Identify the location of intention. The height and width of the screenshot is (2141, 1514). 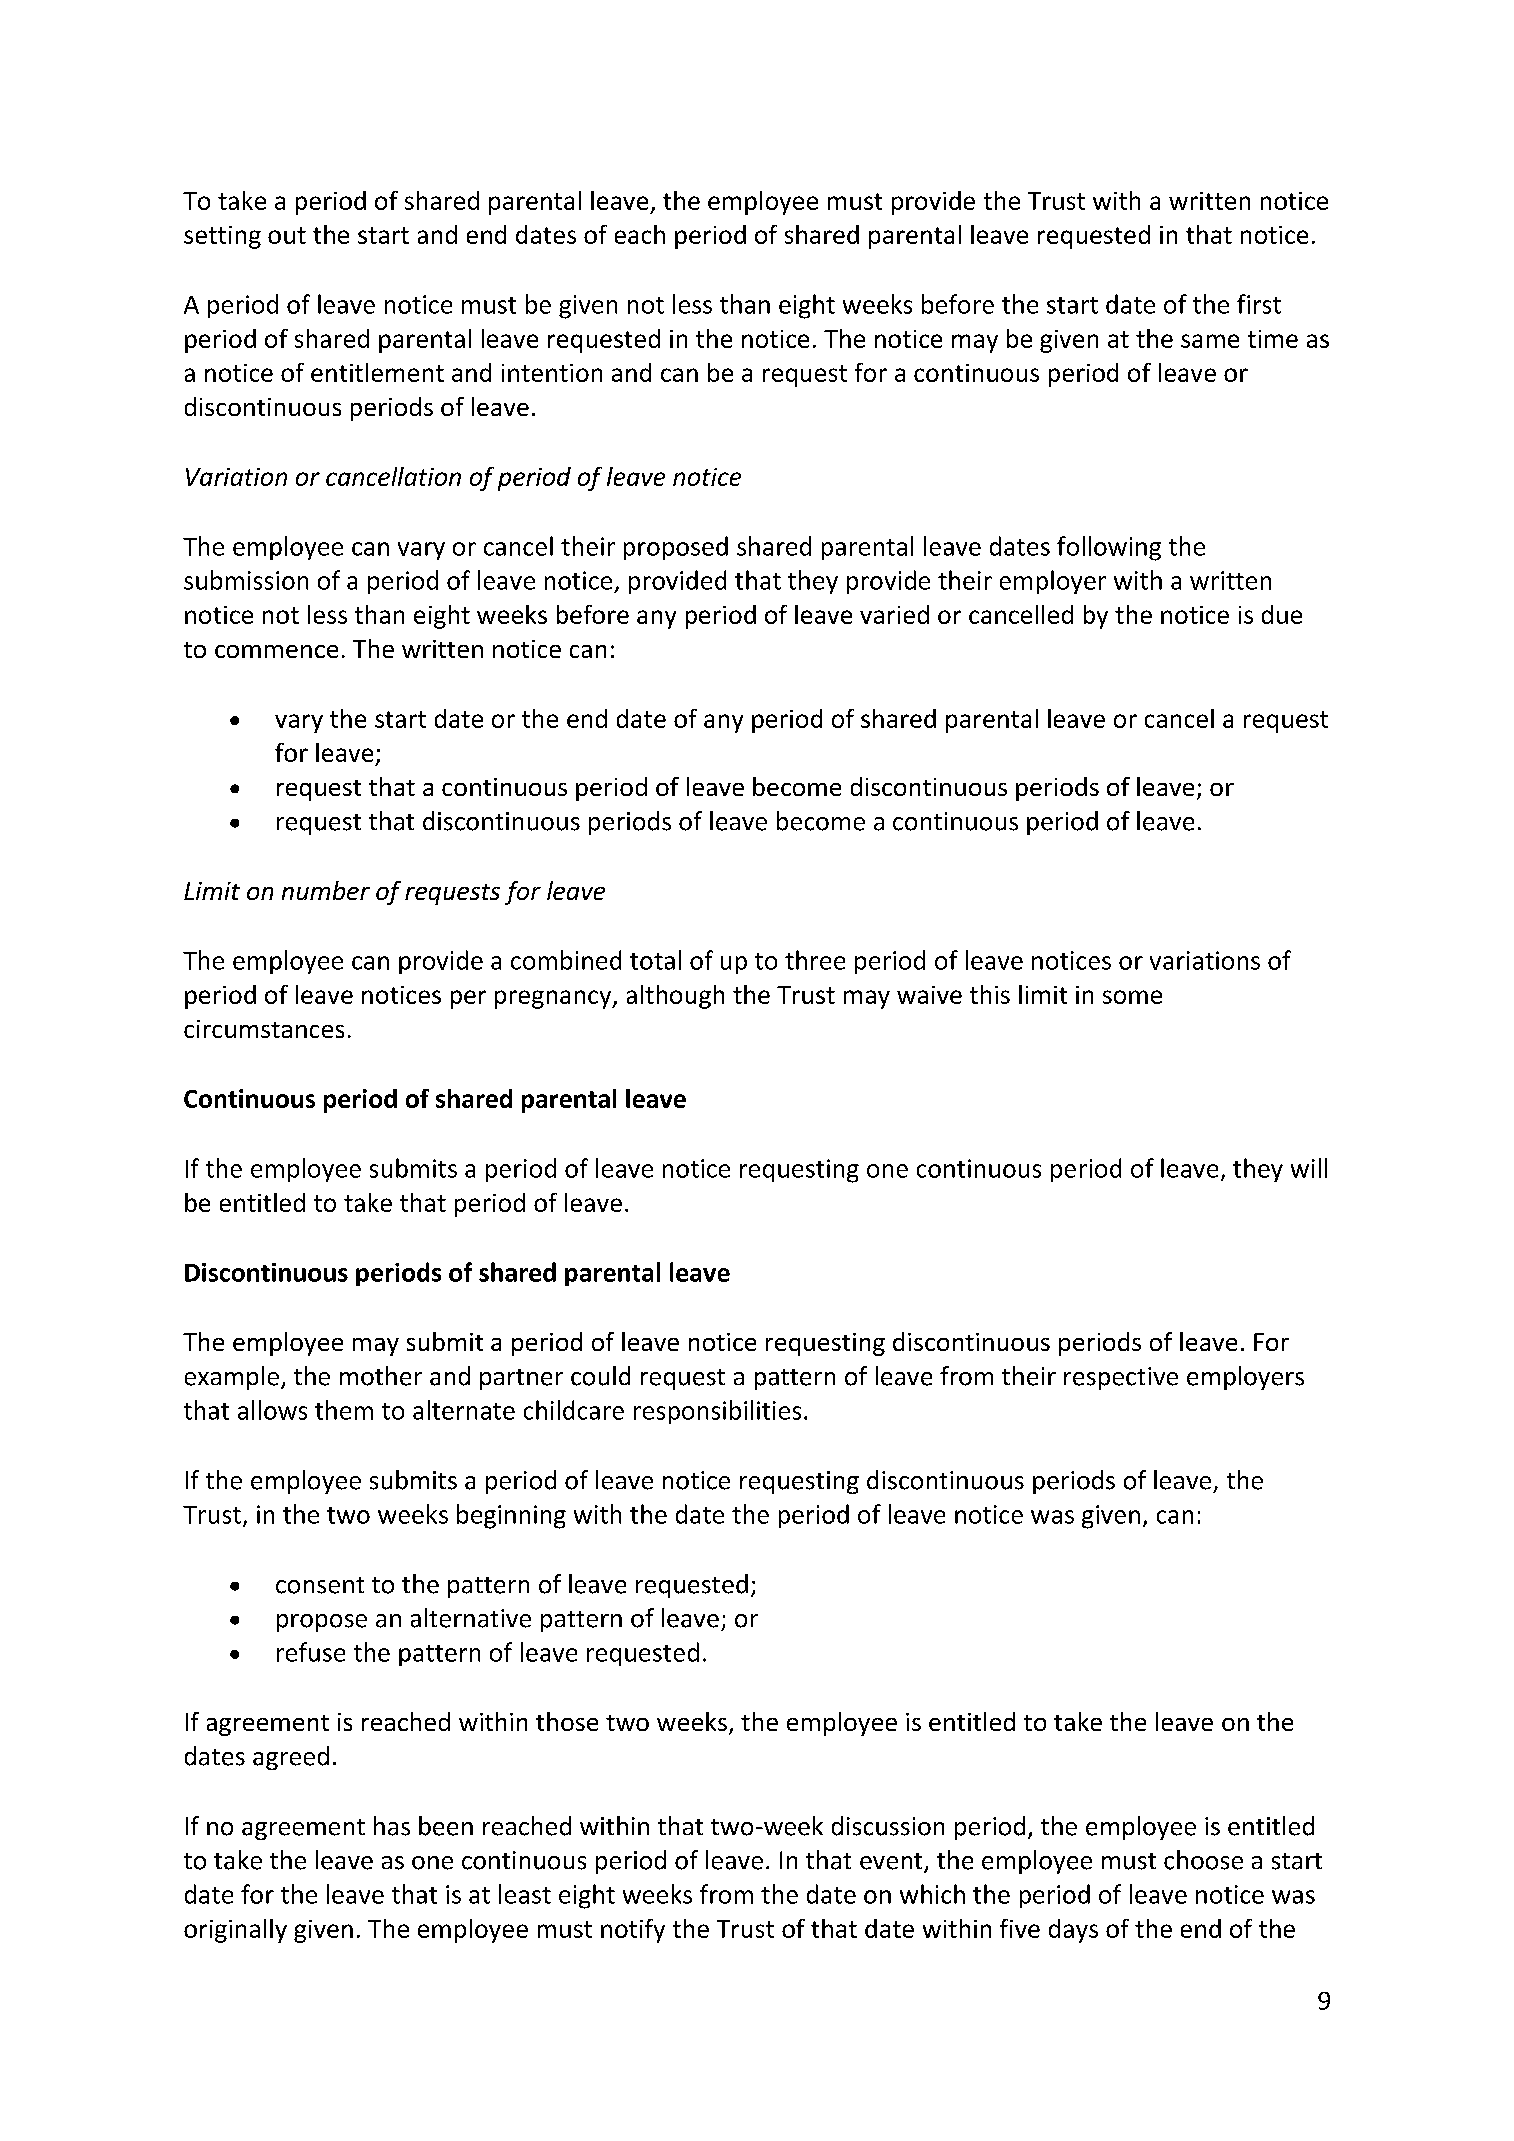
(552, 373).
